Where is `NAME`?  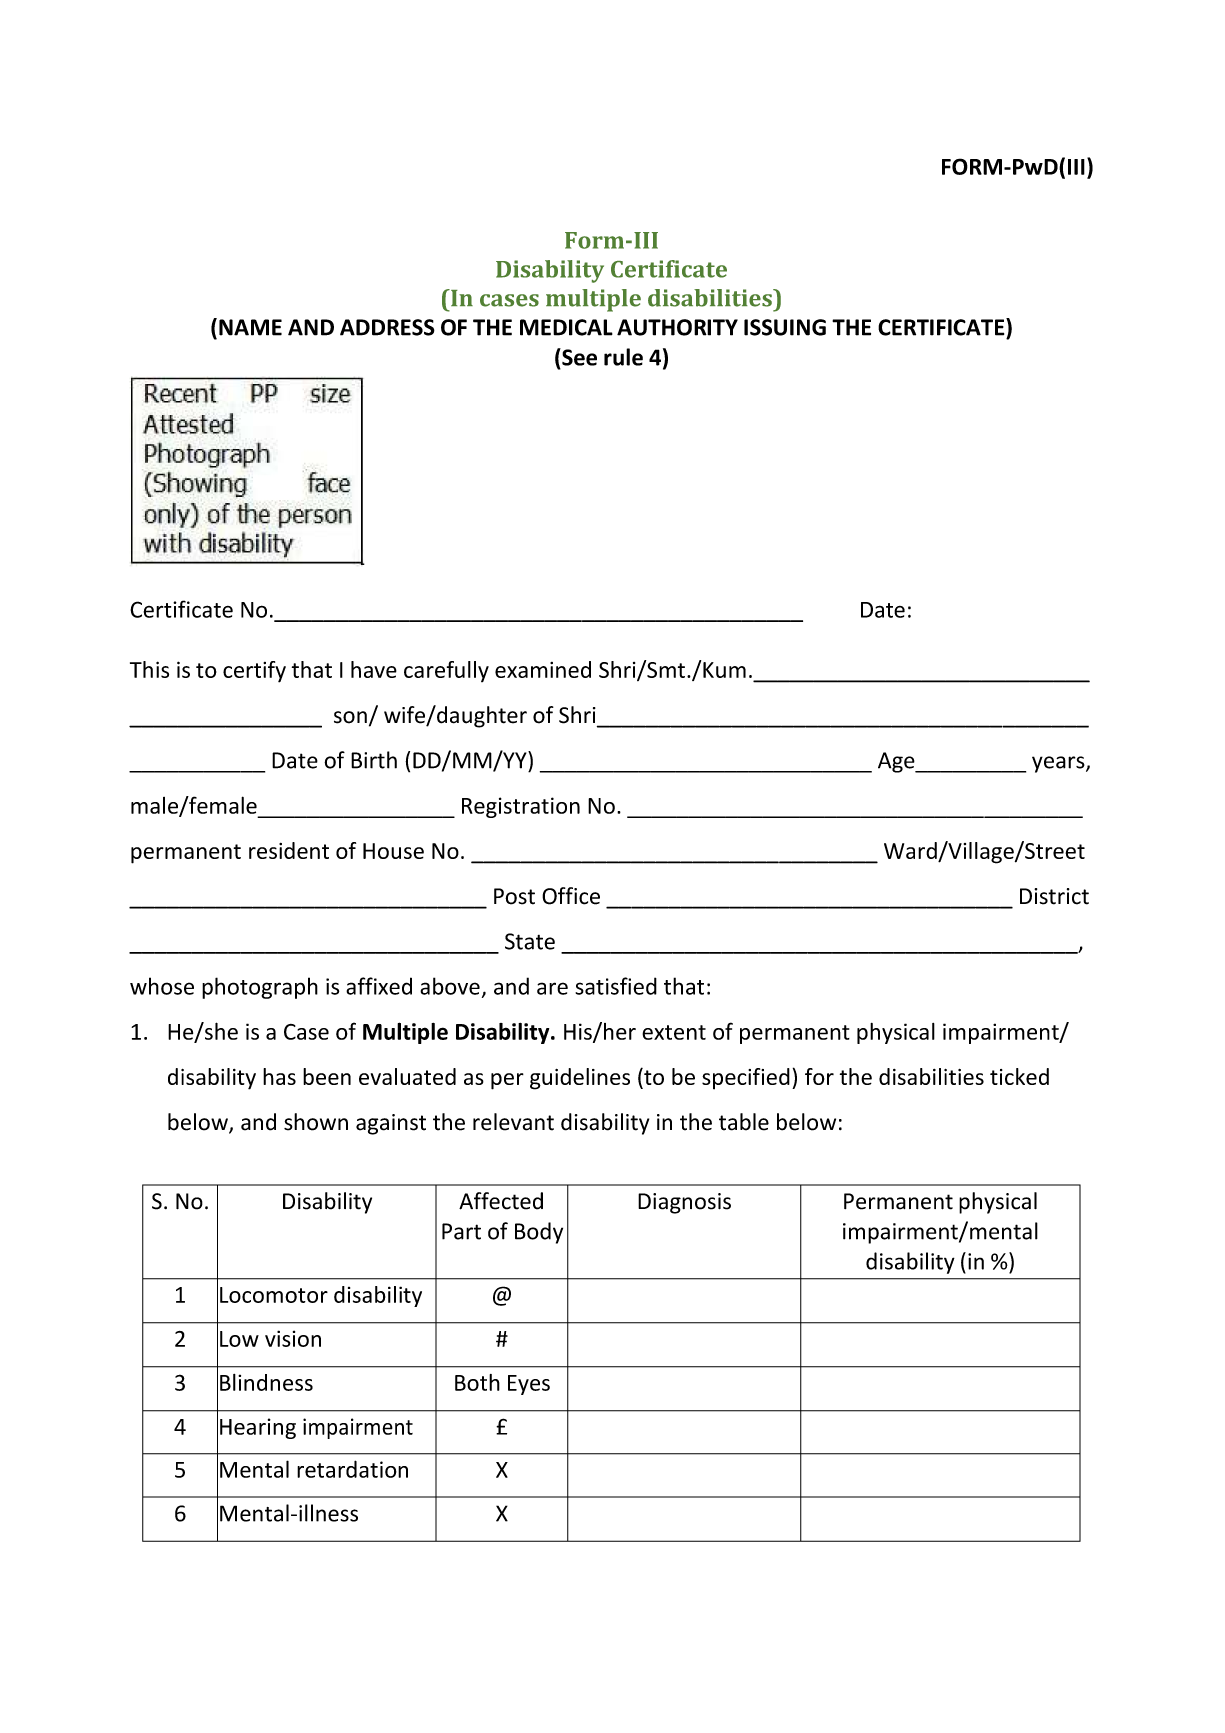
NAME is located at coordinates (250, 327).
